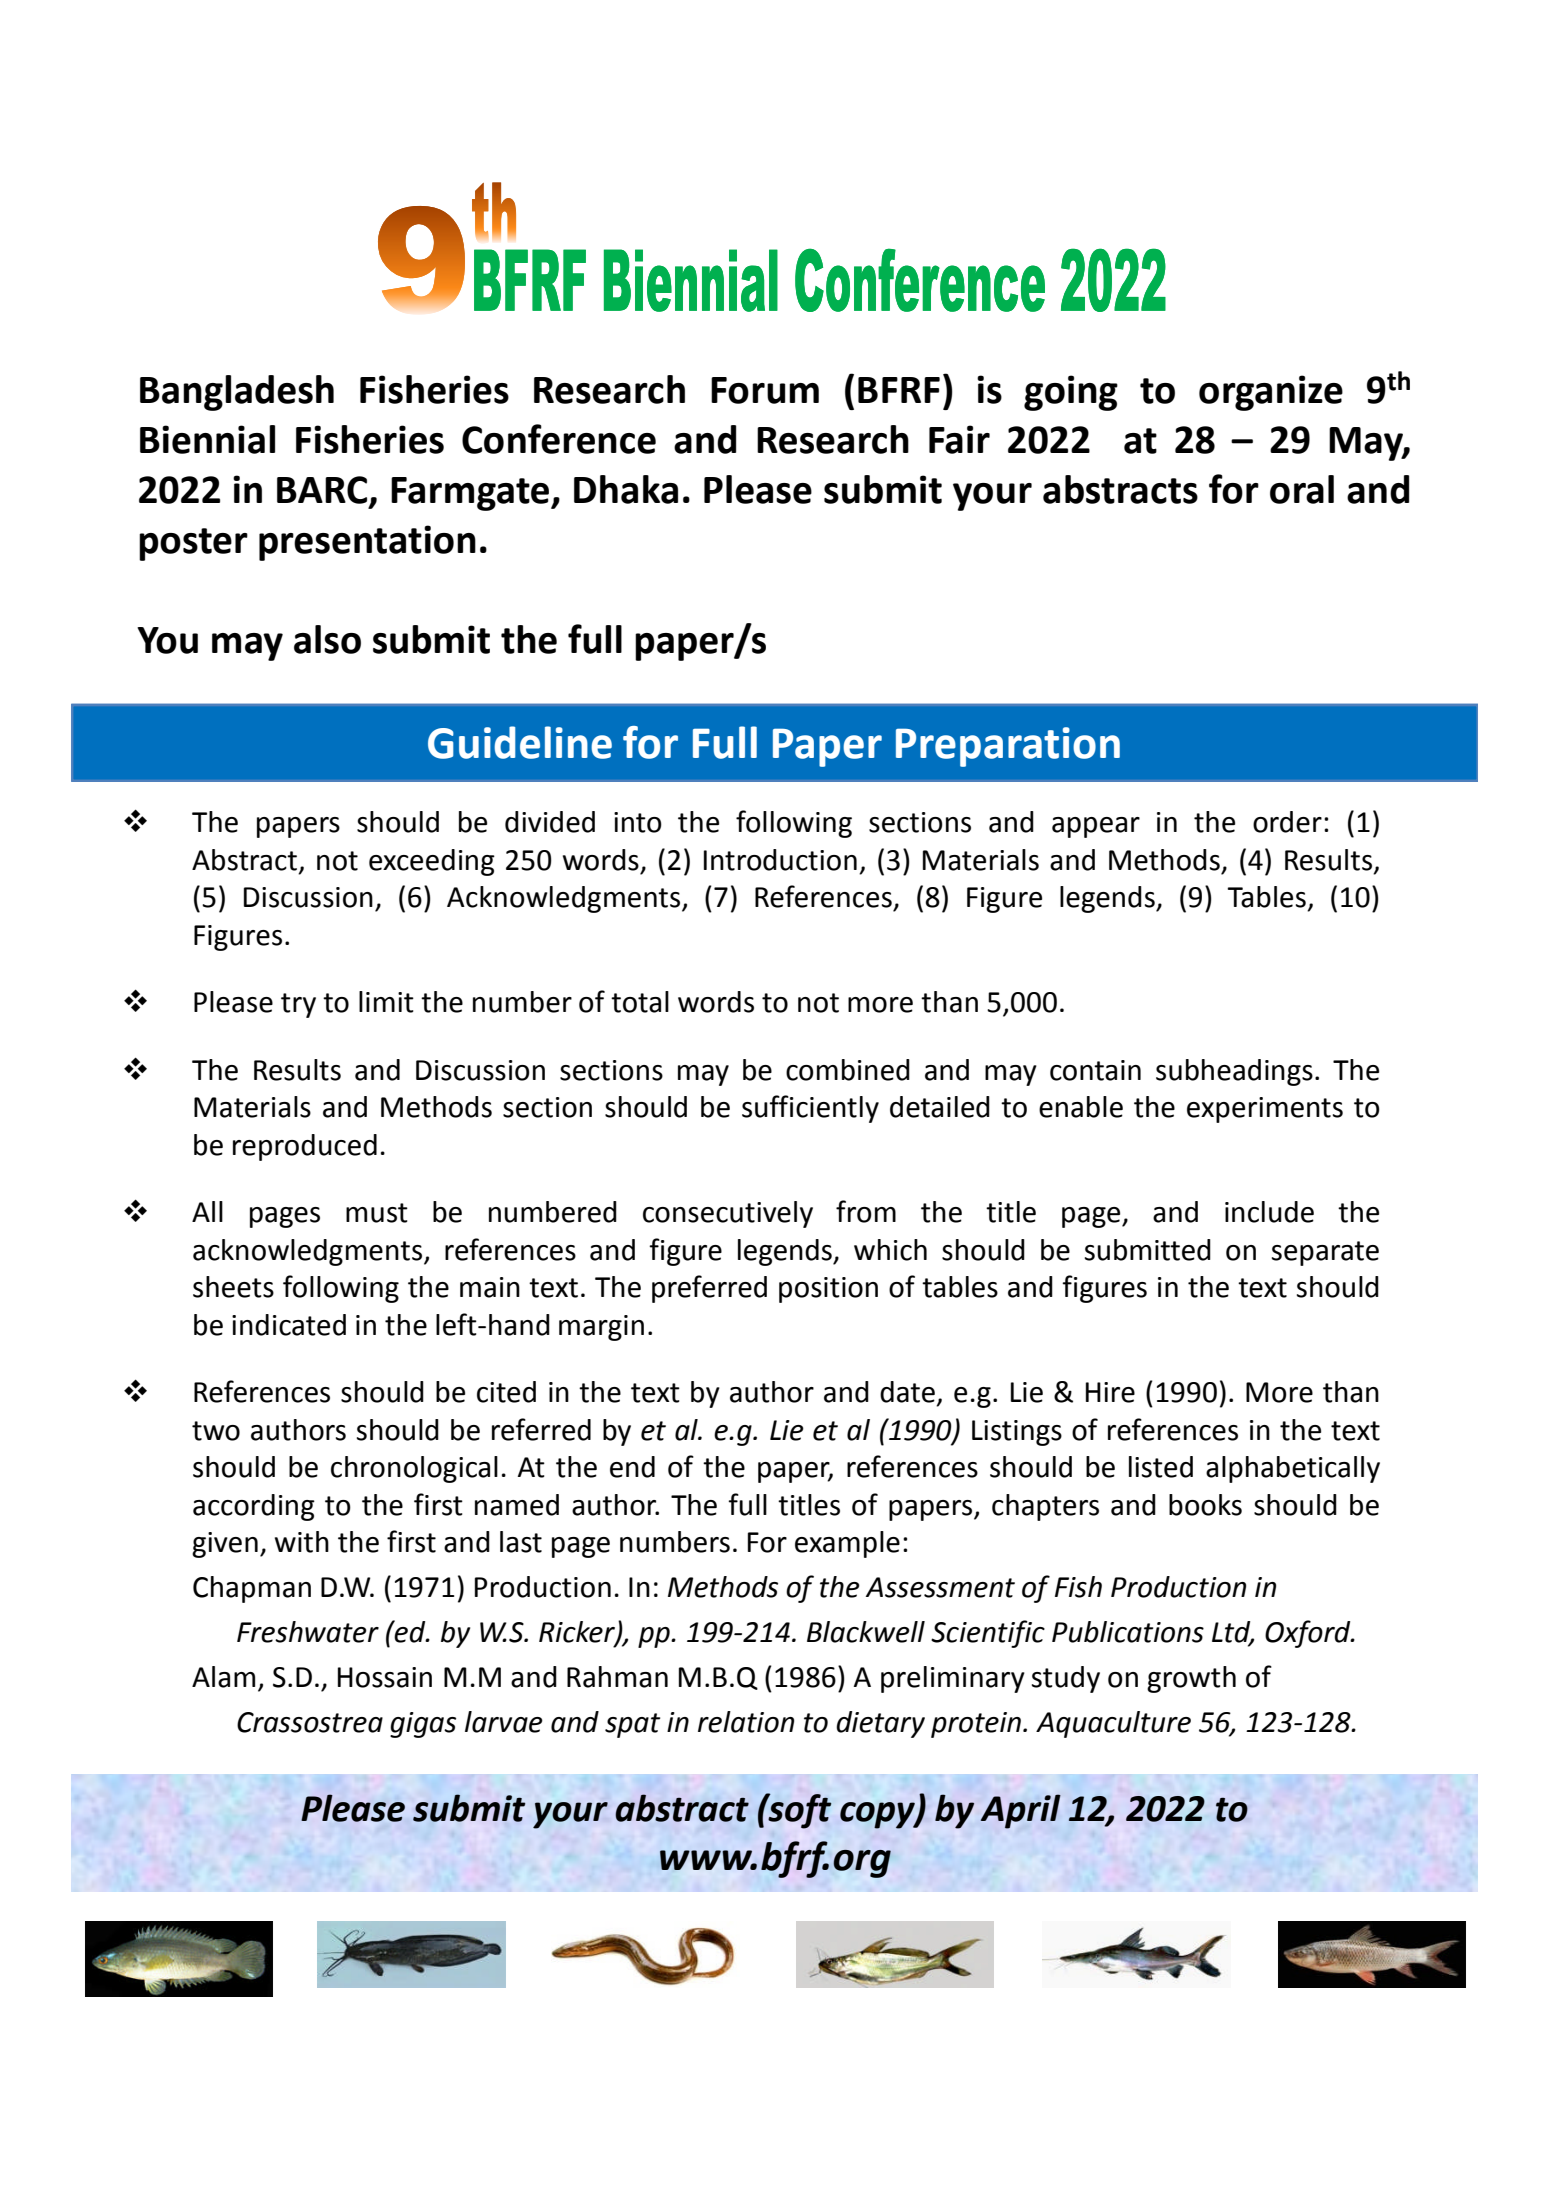  I want to click on combined, so click(848, 1070).
